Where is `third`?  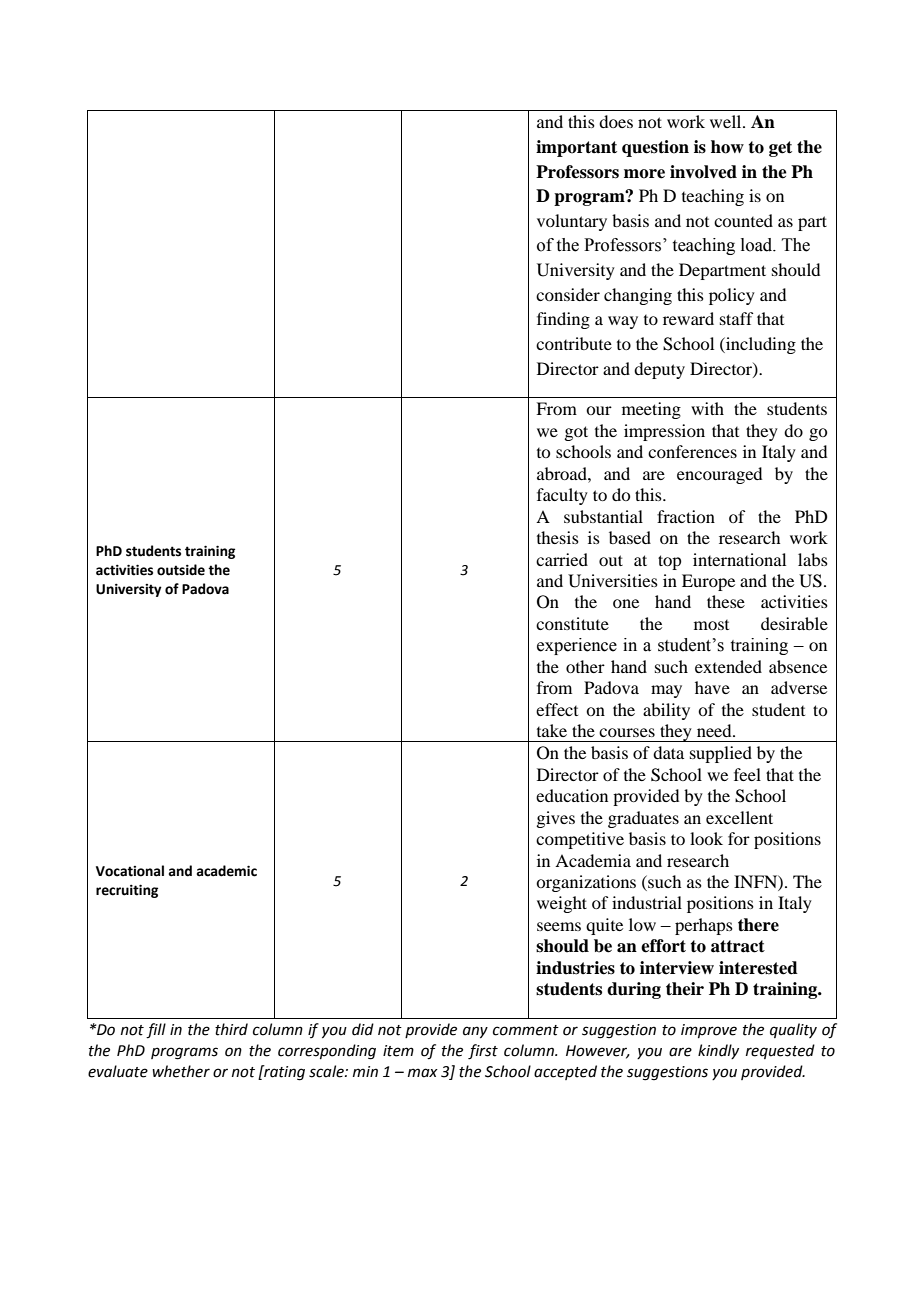
third is located at coordinates (231, 1029).
